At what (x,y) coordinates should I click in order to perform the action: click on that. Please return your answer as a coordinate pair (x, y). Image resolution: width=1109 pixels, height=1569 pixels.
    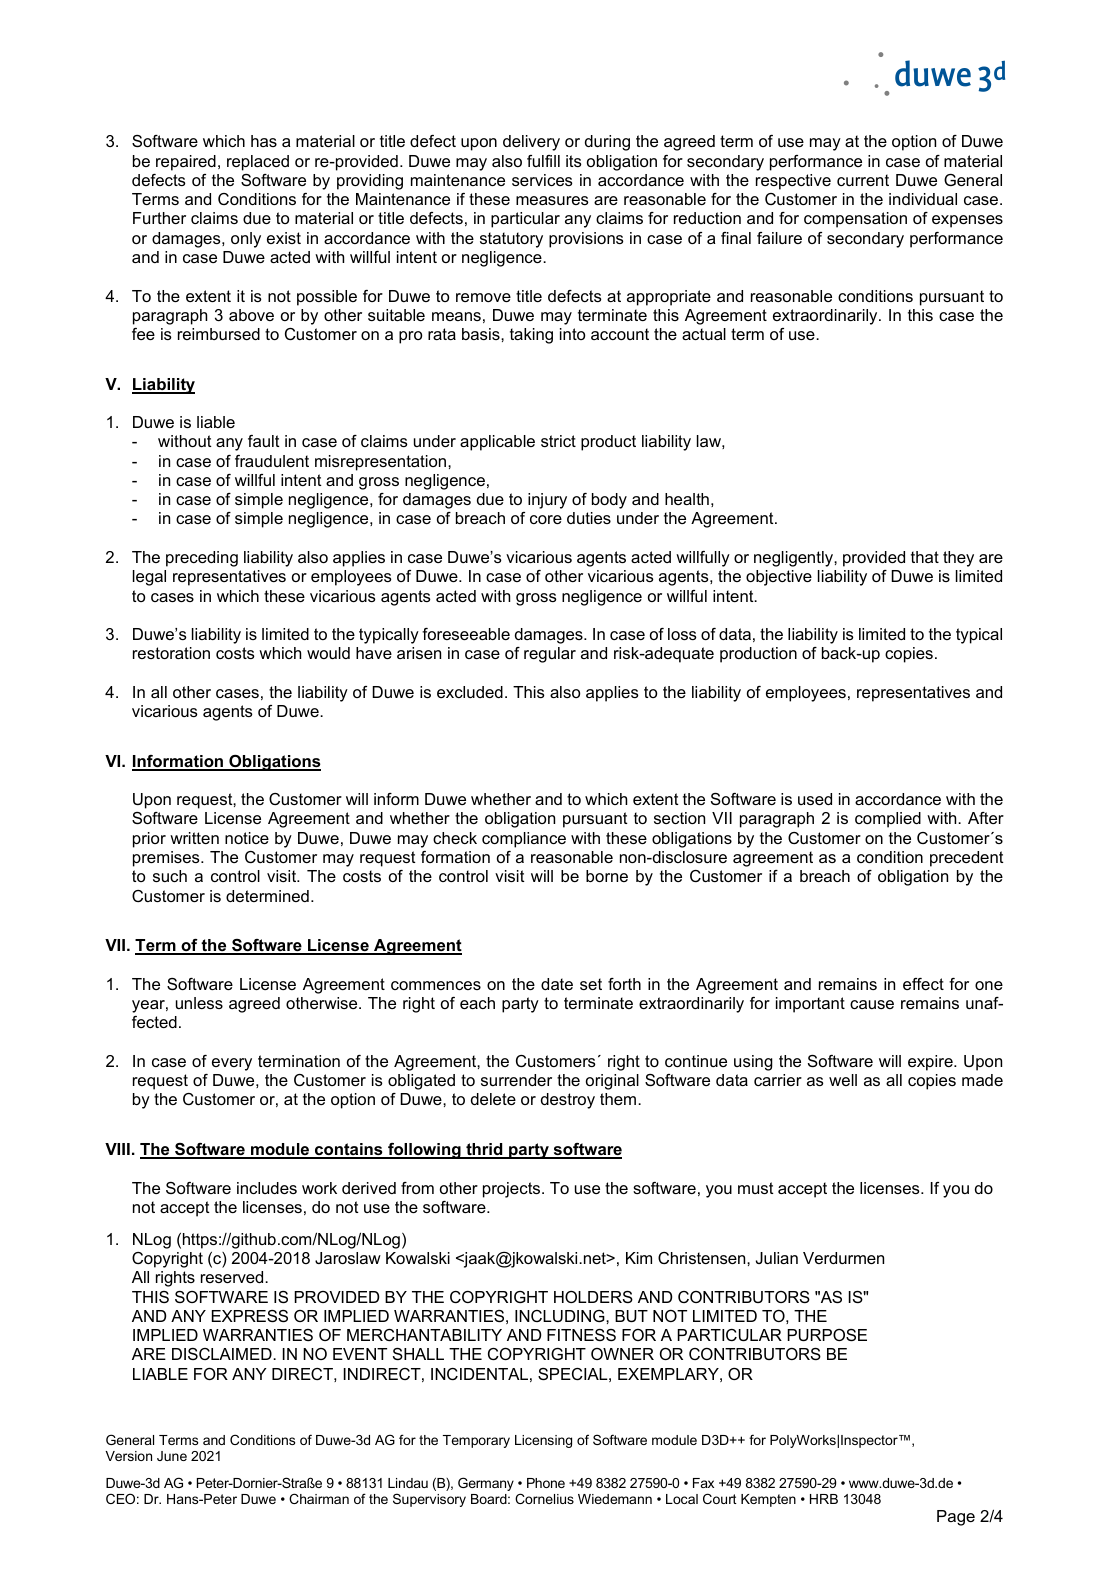
    Looking at the image, I should click on (925, 557).
